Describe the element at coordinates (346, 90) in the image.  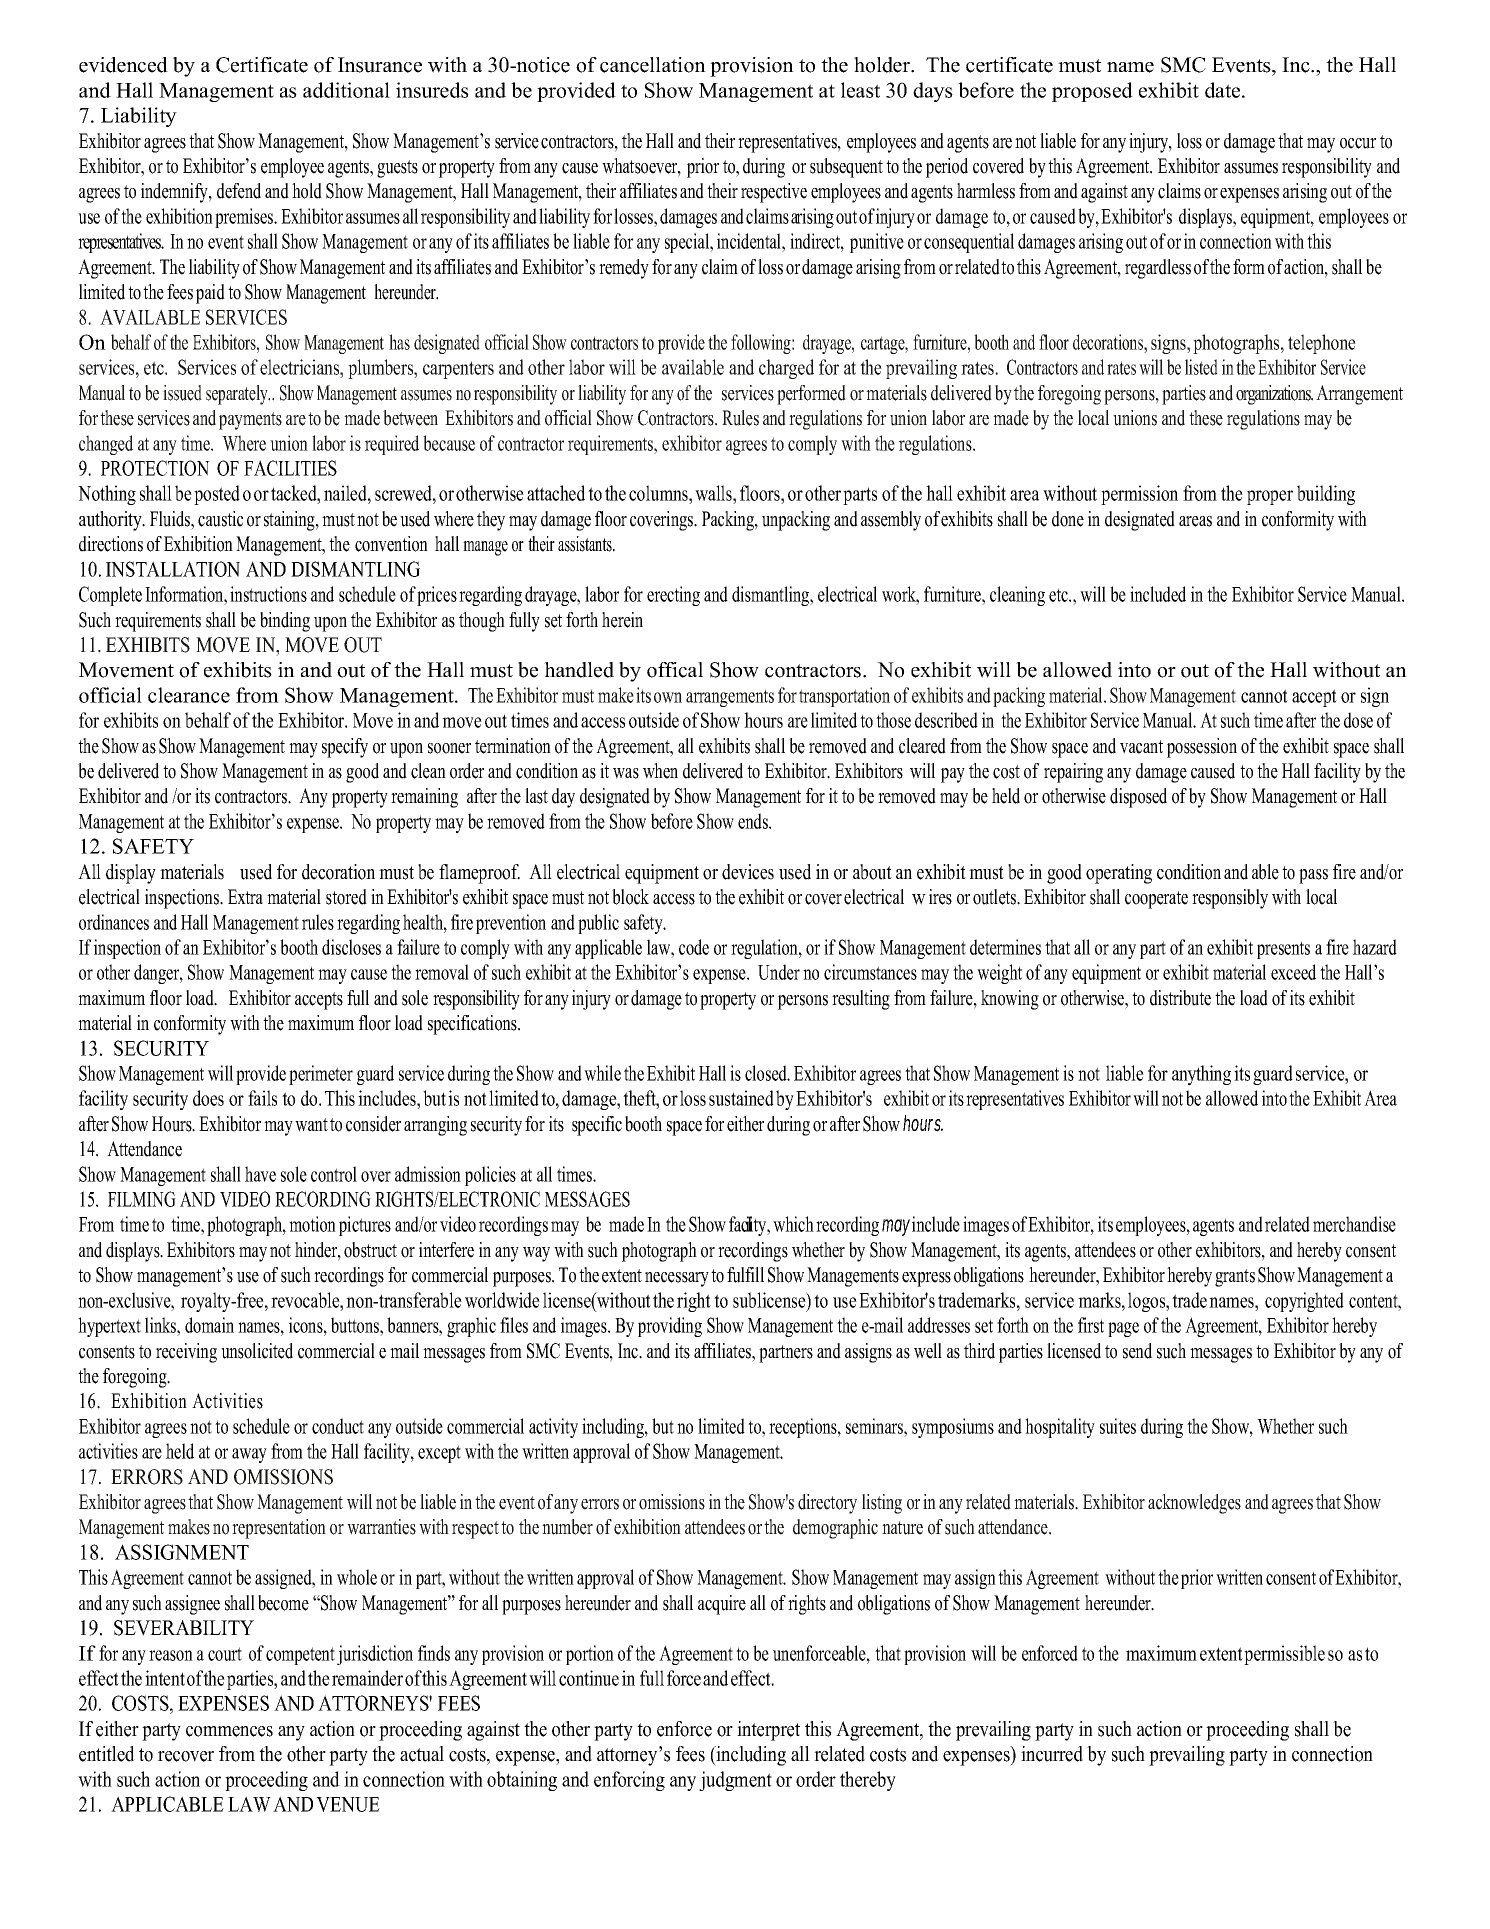
I see `additional` at that location.
